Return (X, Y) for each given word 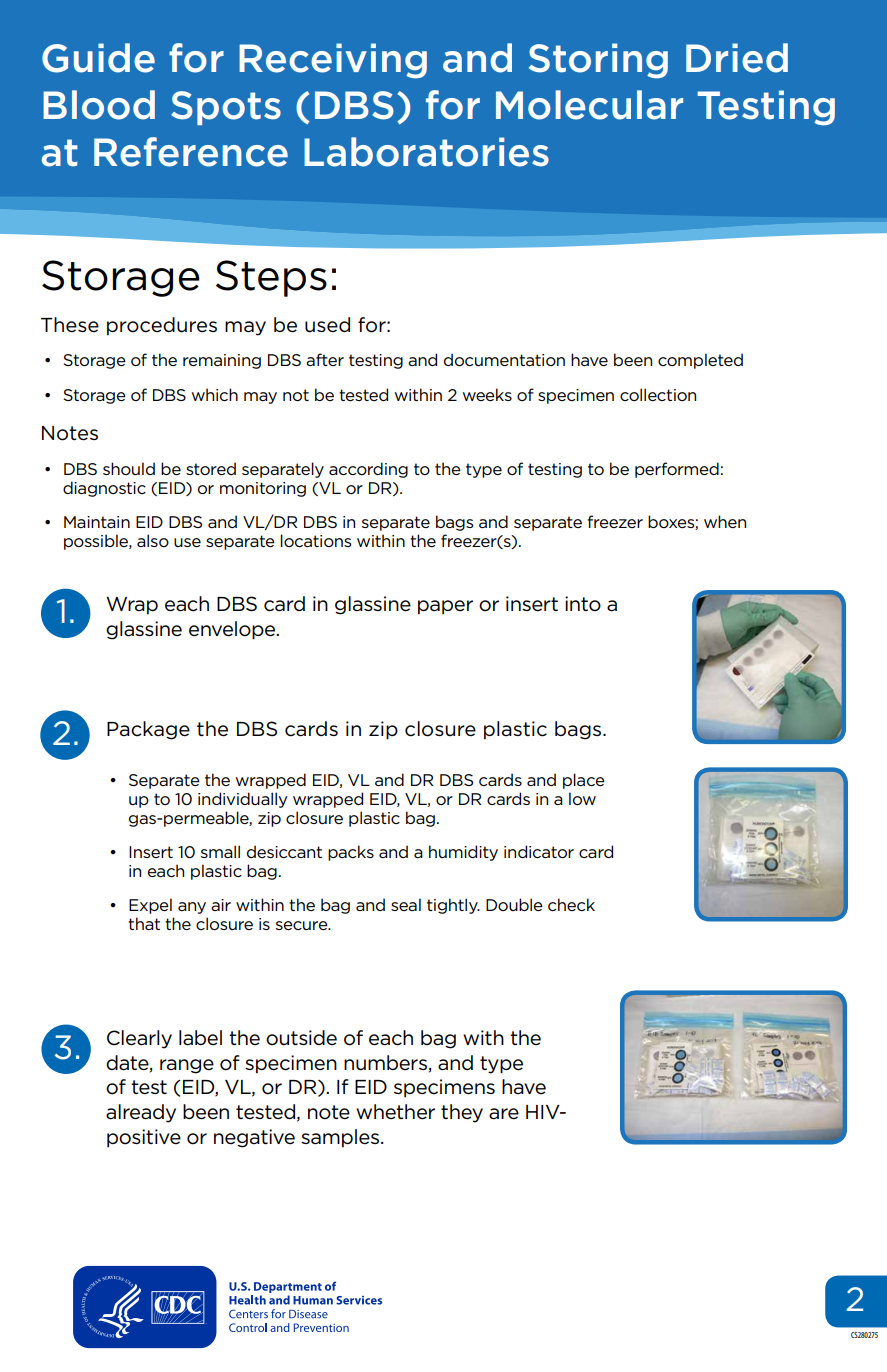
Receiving (333, 61)
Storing (598, 61)
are (504, 1114)
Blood (99, 105)
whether (395, 1112)
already (141, 1113)
